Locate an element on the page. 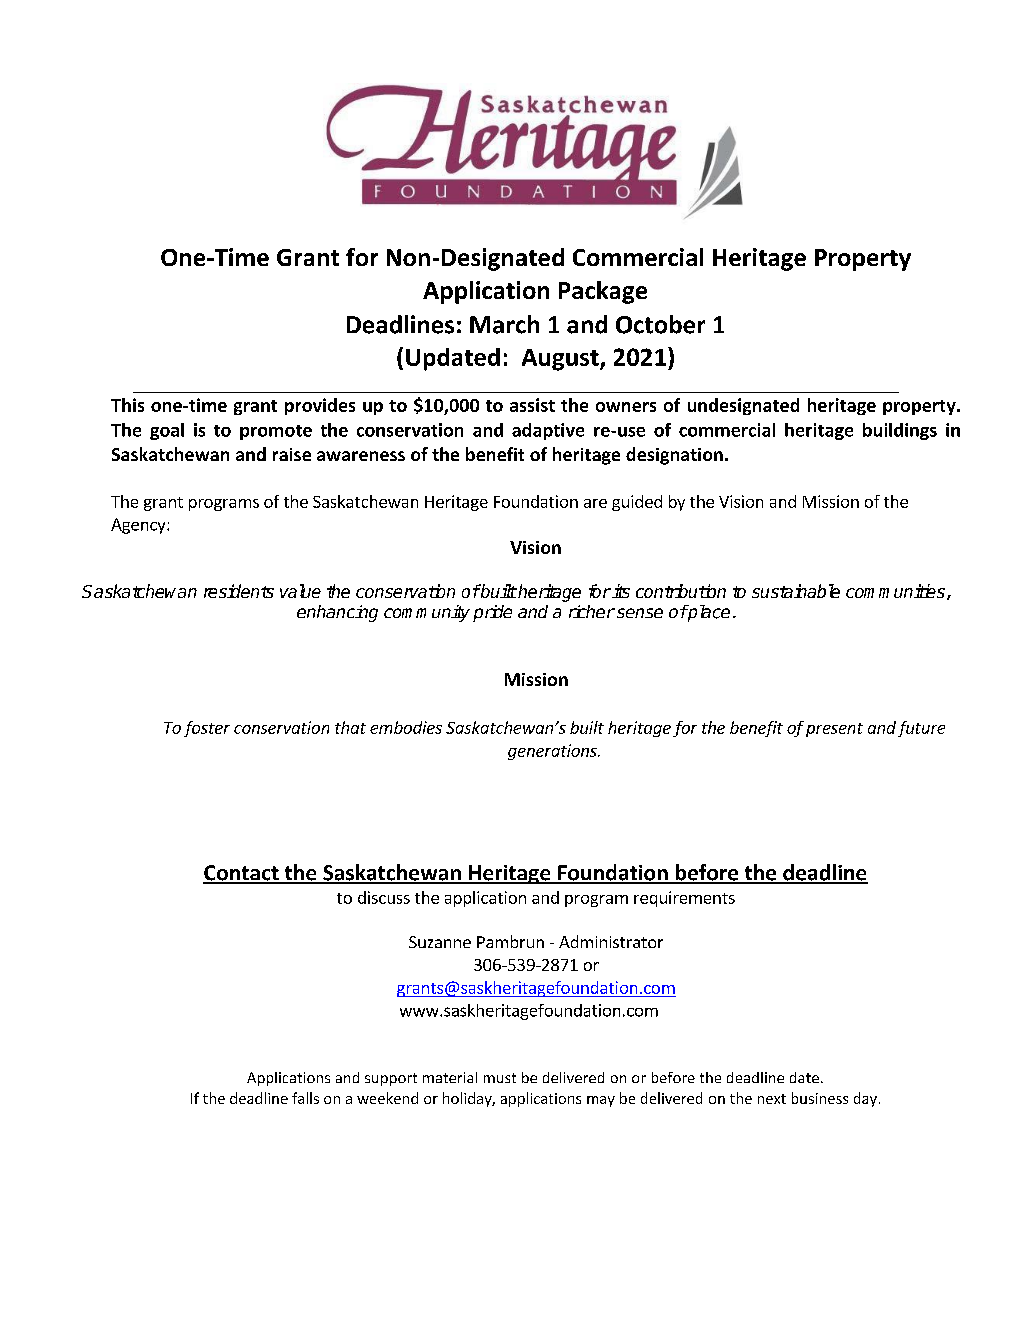  October is located at coordinates (660, 324).
